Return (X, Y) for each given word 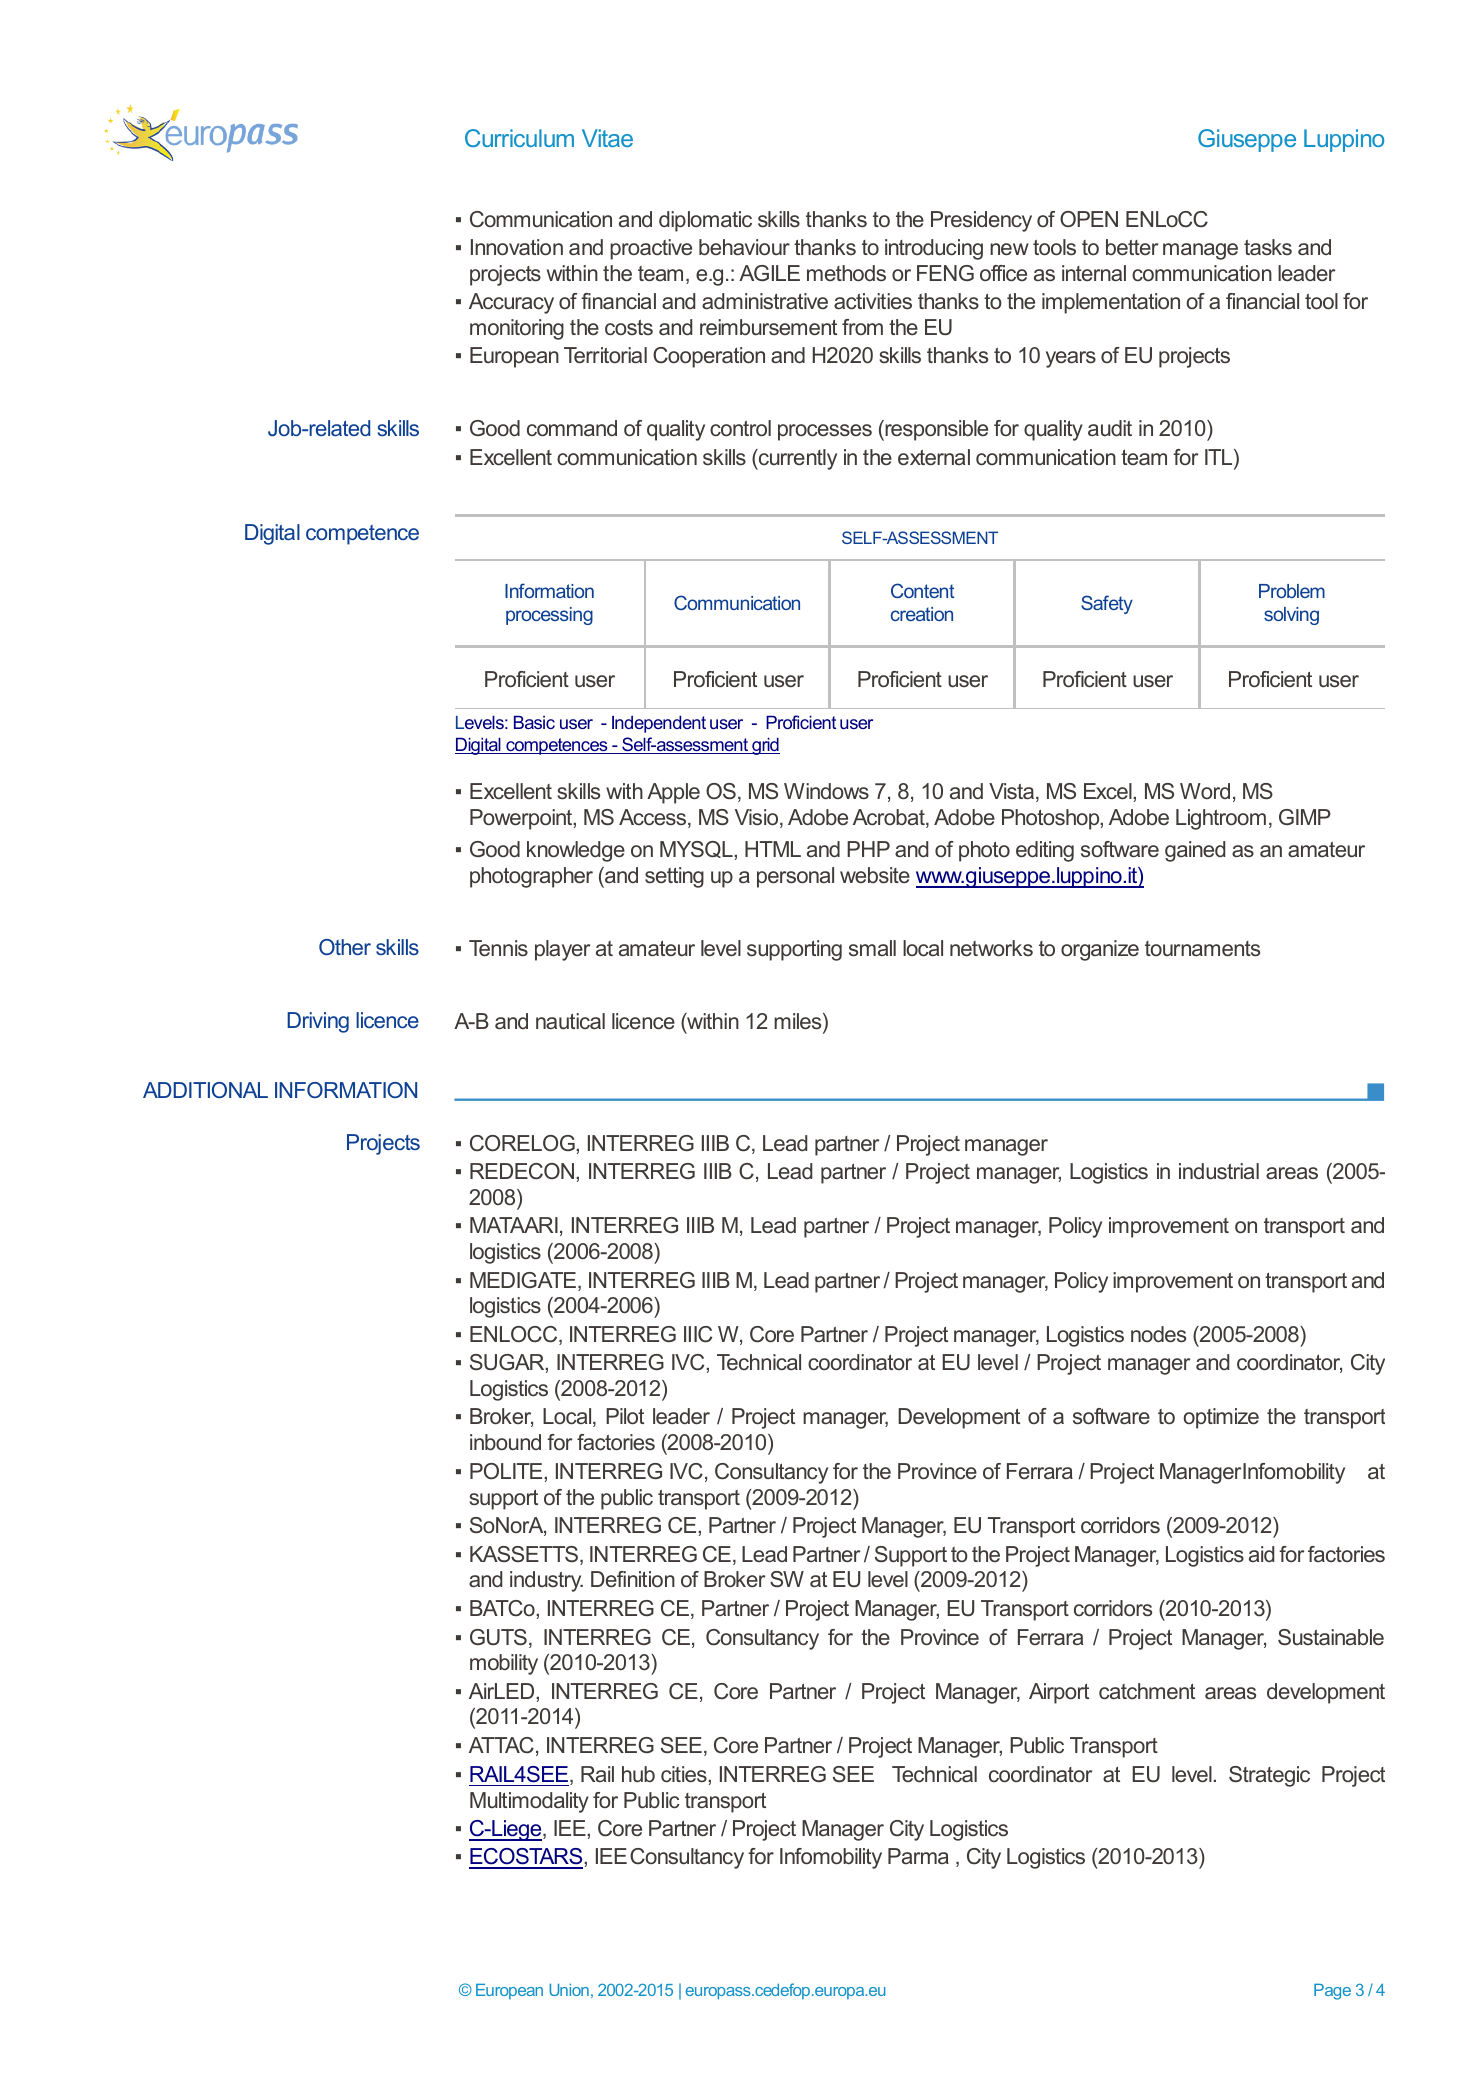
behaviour (744, 247)
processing (549, 616)
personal (795, 877)
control (740, 428)
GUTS (498, 1637)
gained (1195, 851)
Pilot (625, 1416)
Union (569, 1990)
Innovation (517, 247)
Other (345, 947)
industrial (1219, 1171)
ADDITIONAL (205, 1090)
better (1132, 247)
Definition (633, 1579)
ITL (1220, 457)
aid (1261, 1554)
